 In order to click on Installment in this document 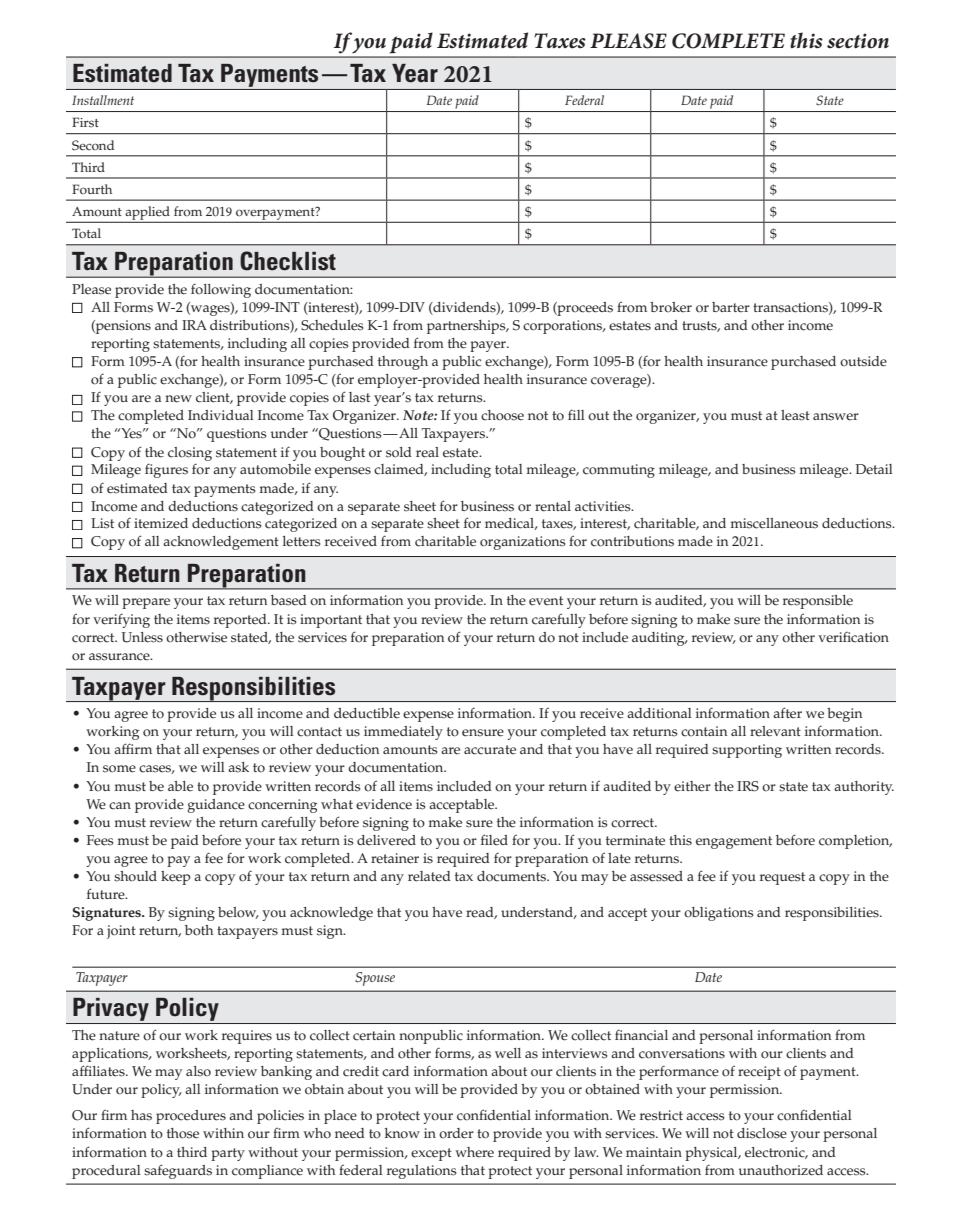, I will do `click(103, 100)`.
